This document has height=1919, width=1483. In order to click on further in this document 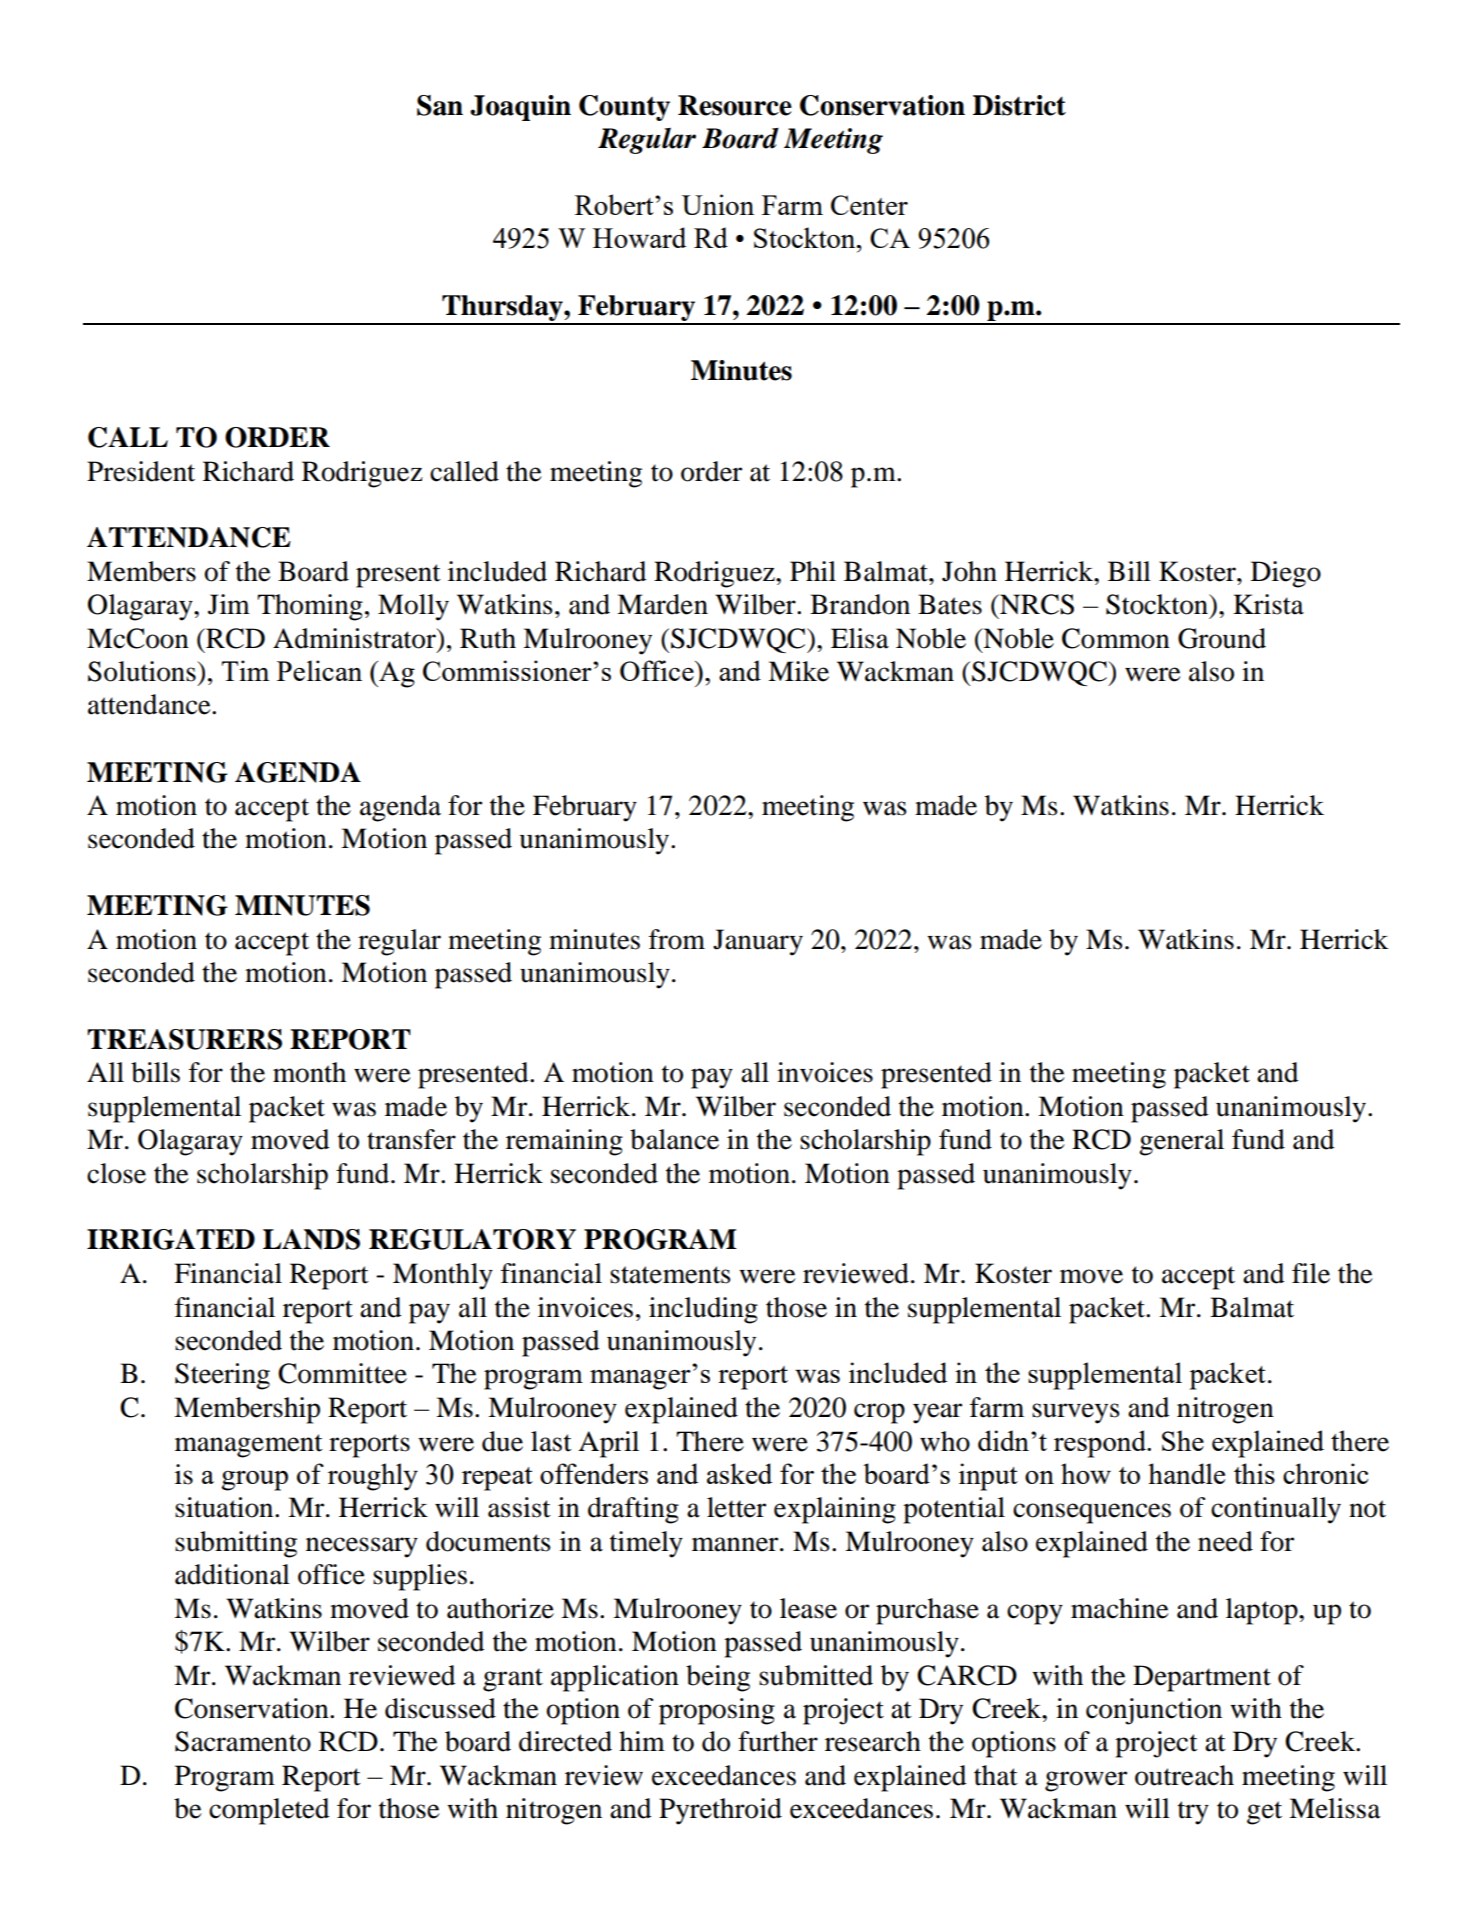, I will do `click(778, 1741)`.
